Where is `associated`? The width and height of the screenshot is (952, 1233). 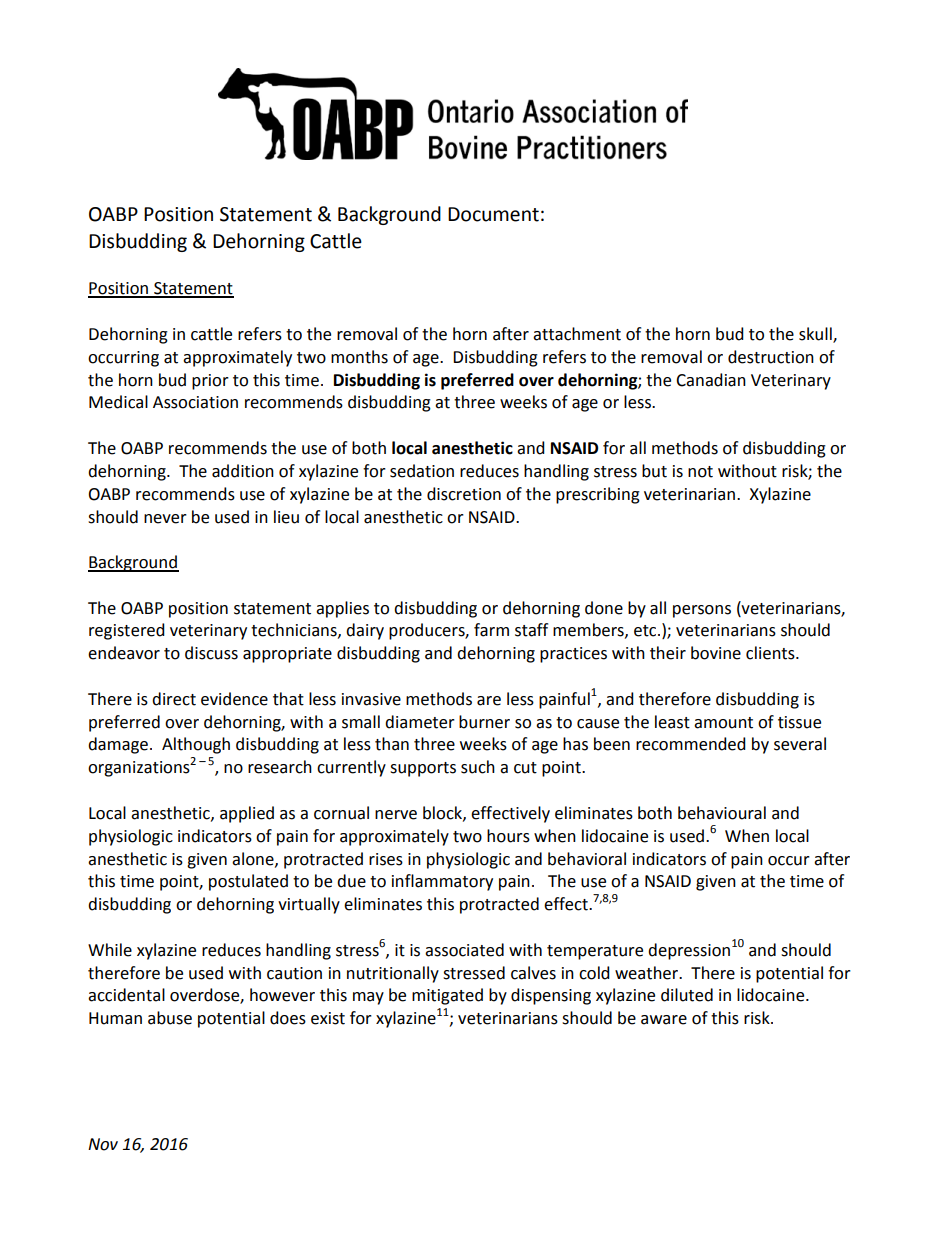
associated is located at coordinates (464, 950).
